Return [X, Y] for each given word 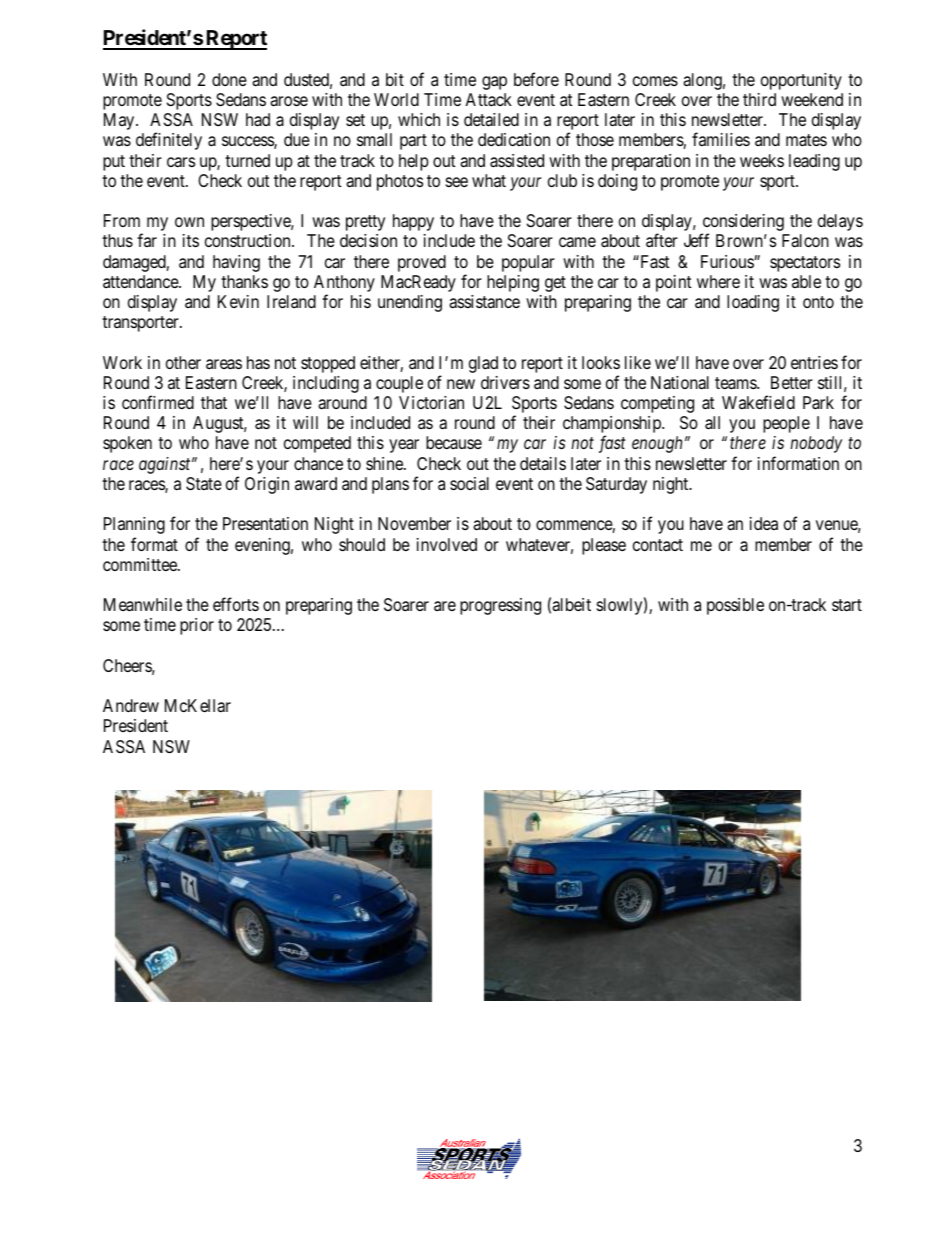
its [191, 240]
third [759, 99]
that [214, 402]
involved [447, 544]
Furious [728, 261]
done [229, 79]
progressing [500, 606]
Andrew [131, 705]
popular [528, 263]
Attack [488, 100]
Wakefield [758, 402]
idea [764, 523]
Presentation [265, 523]
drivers [505, 382]
